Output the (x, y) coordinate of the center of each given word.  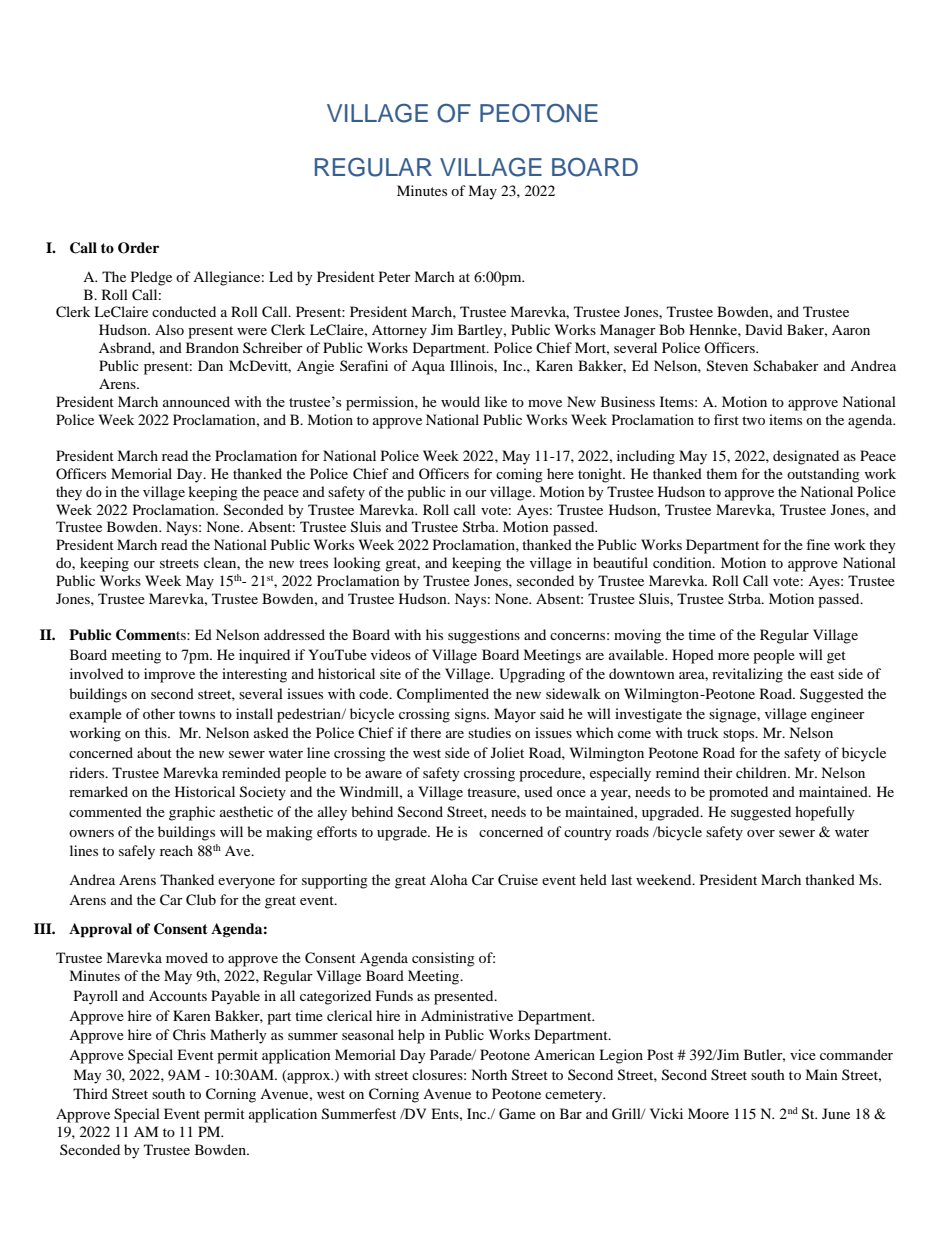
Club (201, 900)
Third (90, 1093)
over (761, 833)
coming (519, 475)
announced (196, 401)
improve (169, 675)
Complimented (443, 695)
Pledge (151, 278)
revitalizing (747, 675)
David (764, 329)
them (721, 473)
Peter (395, 276)
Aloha (449, 879)
